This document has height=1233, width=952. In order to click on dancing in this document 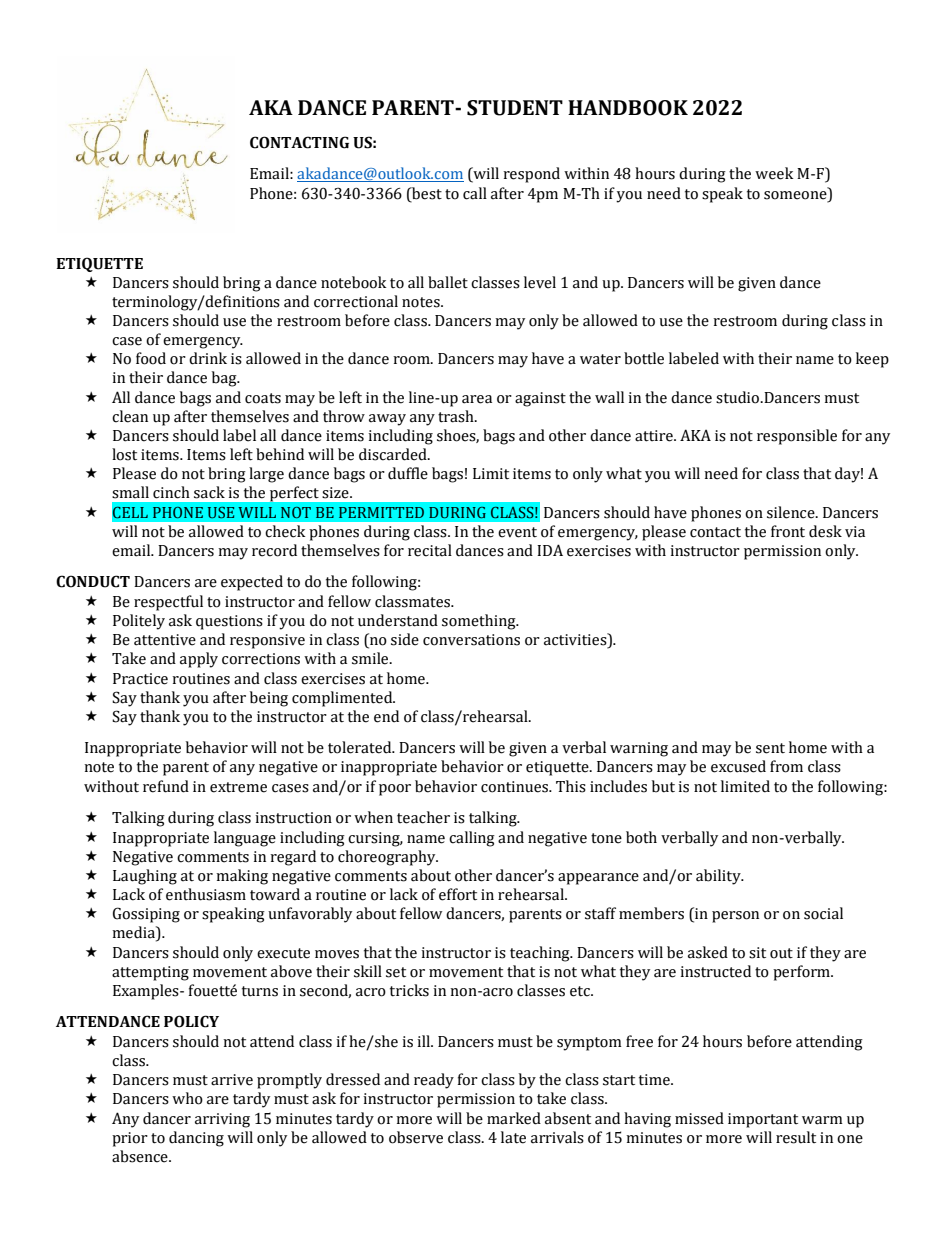, I will do `click(196, 1139)`.
